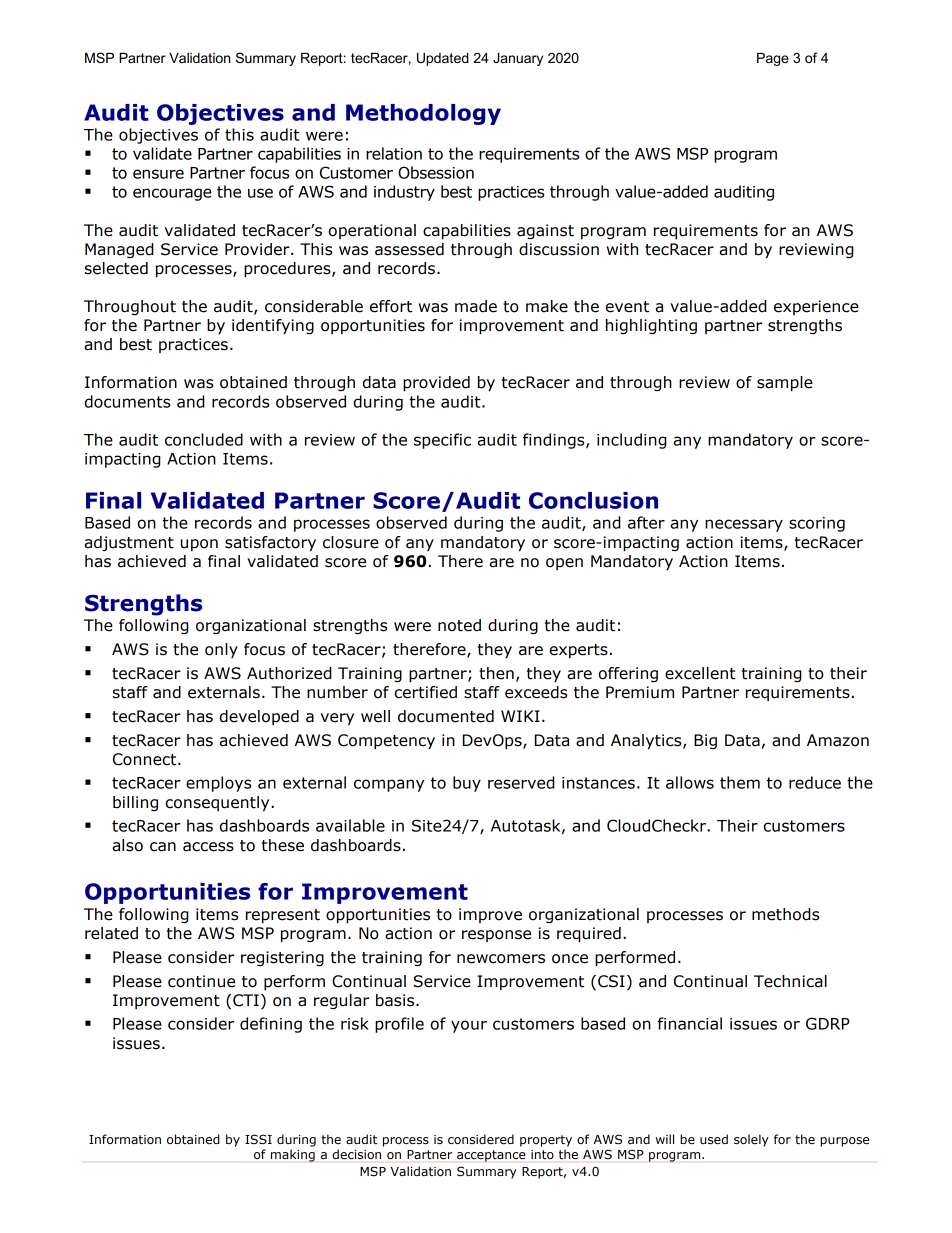  What do you see at coordinates (158, 174) in the image?
I see `ensure` at bounding box center [158, 174].
